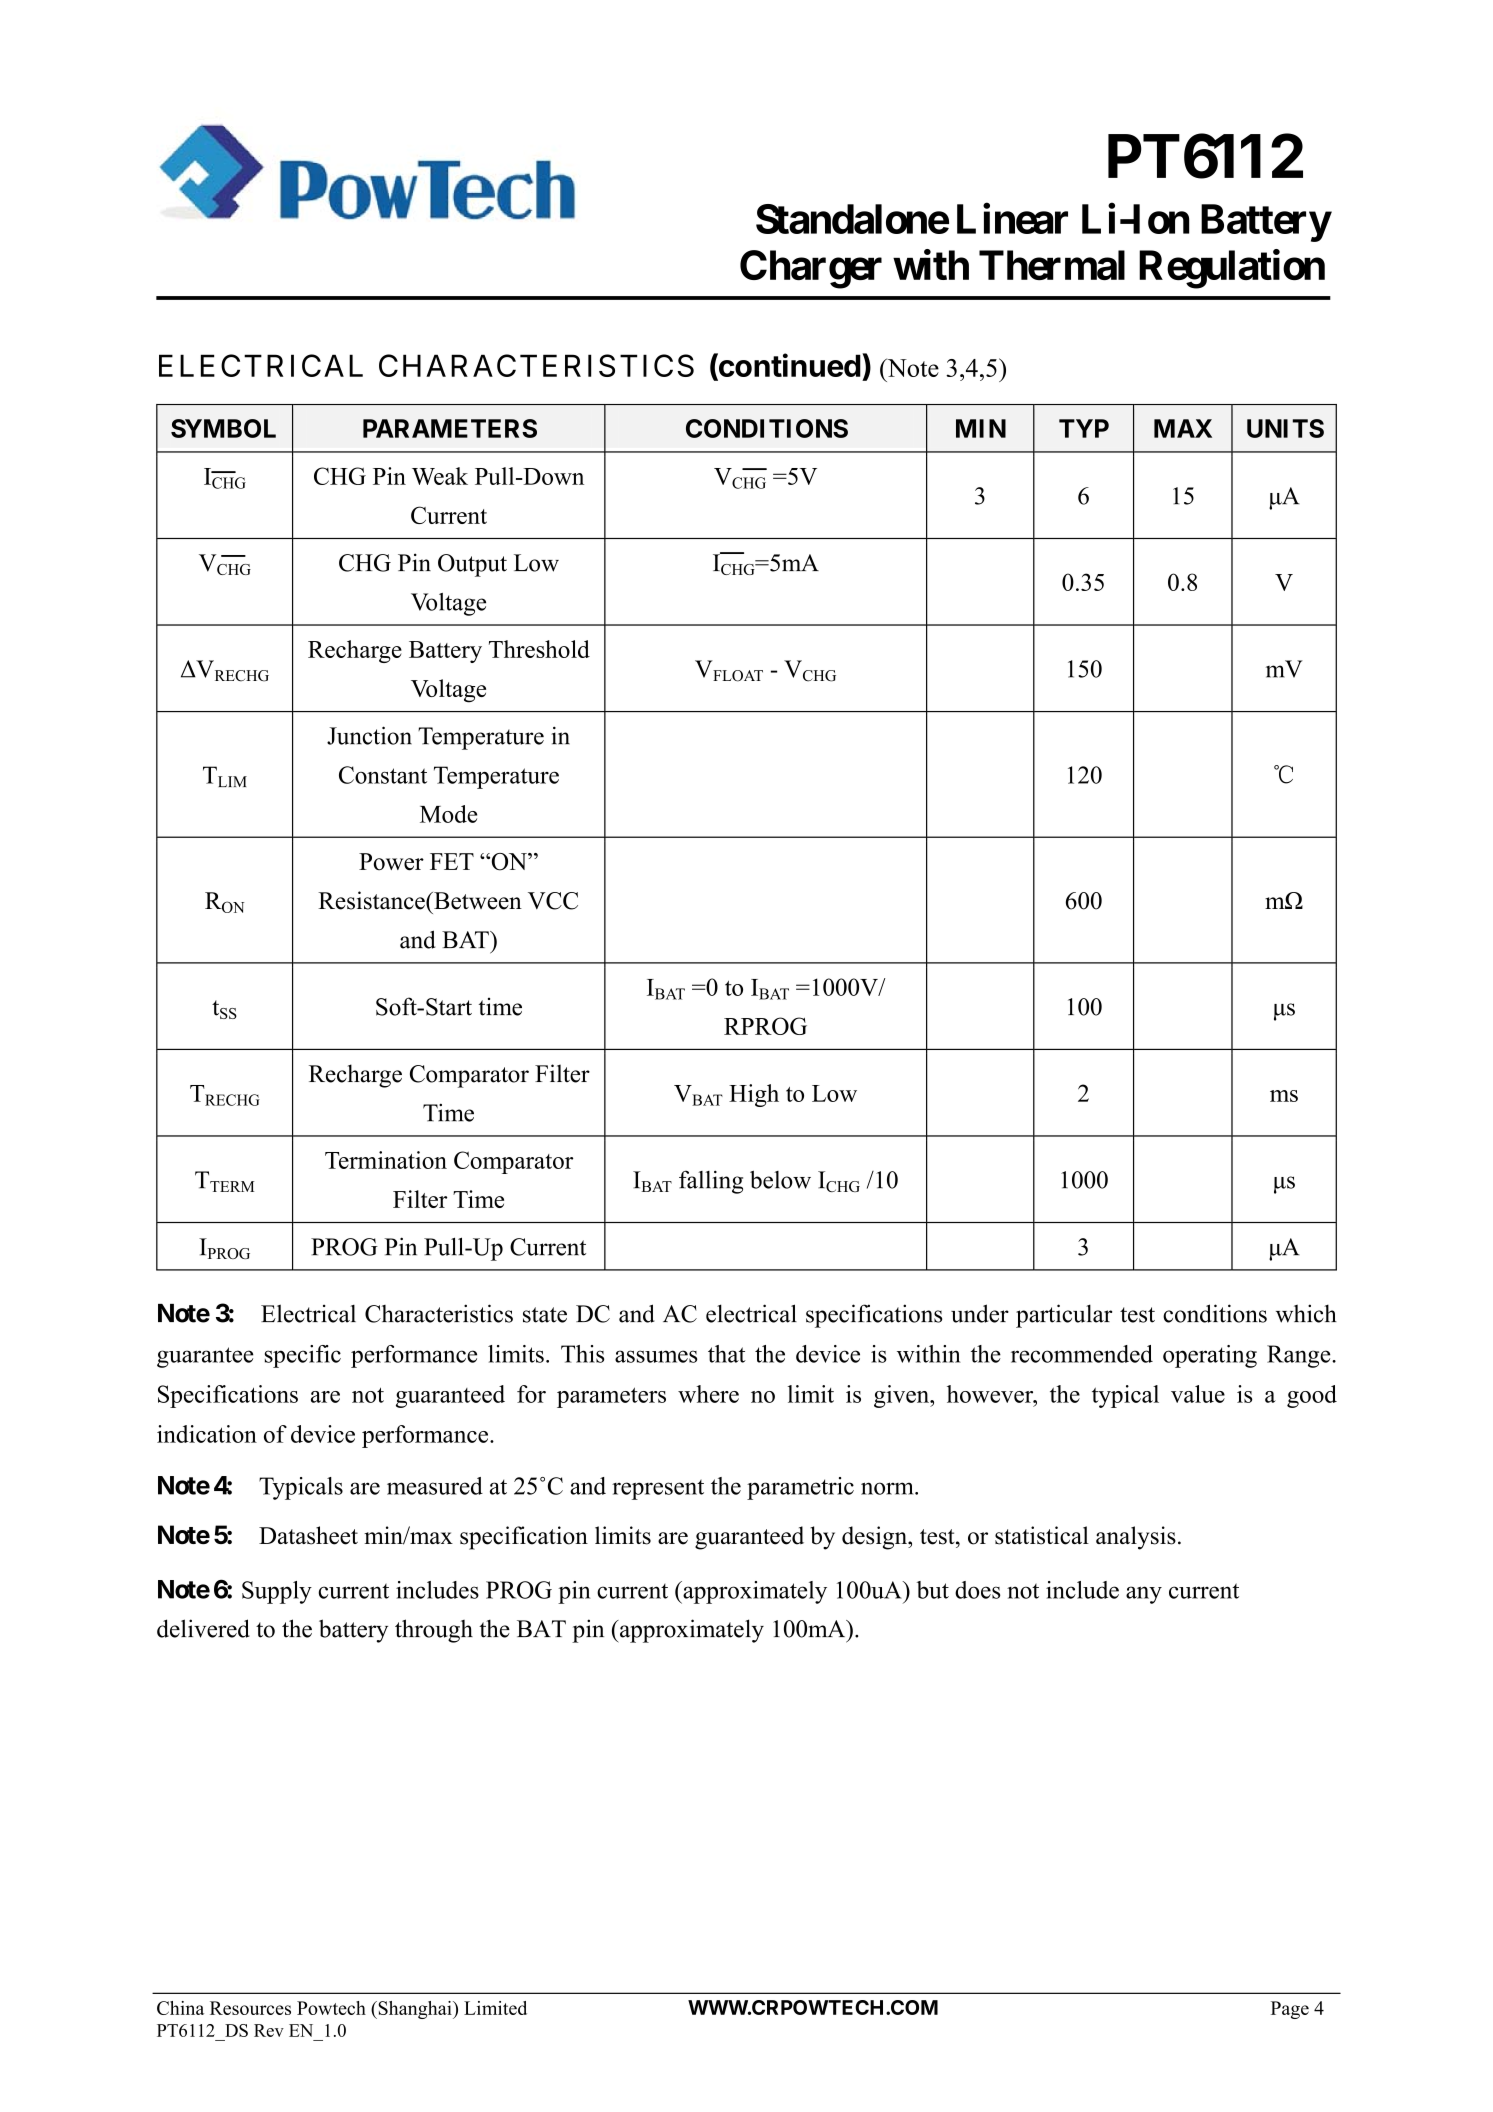 The image size is (1493, 2112). I want to click on SYMBOL, so click(223, 428).
